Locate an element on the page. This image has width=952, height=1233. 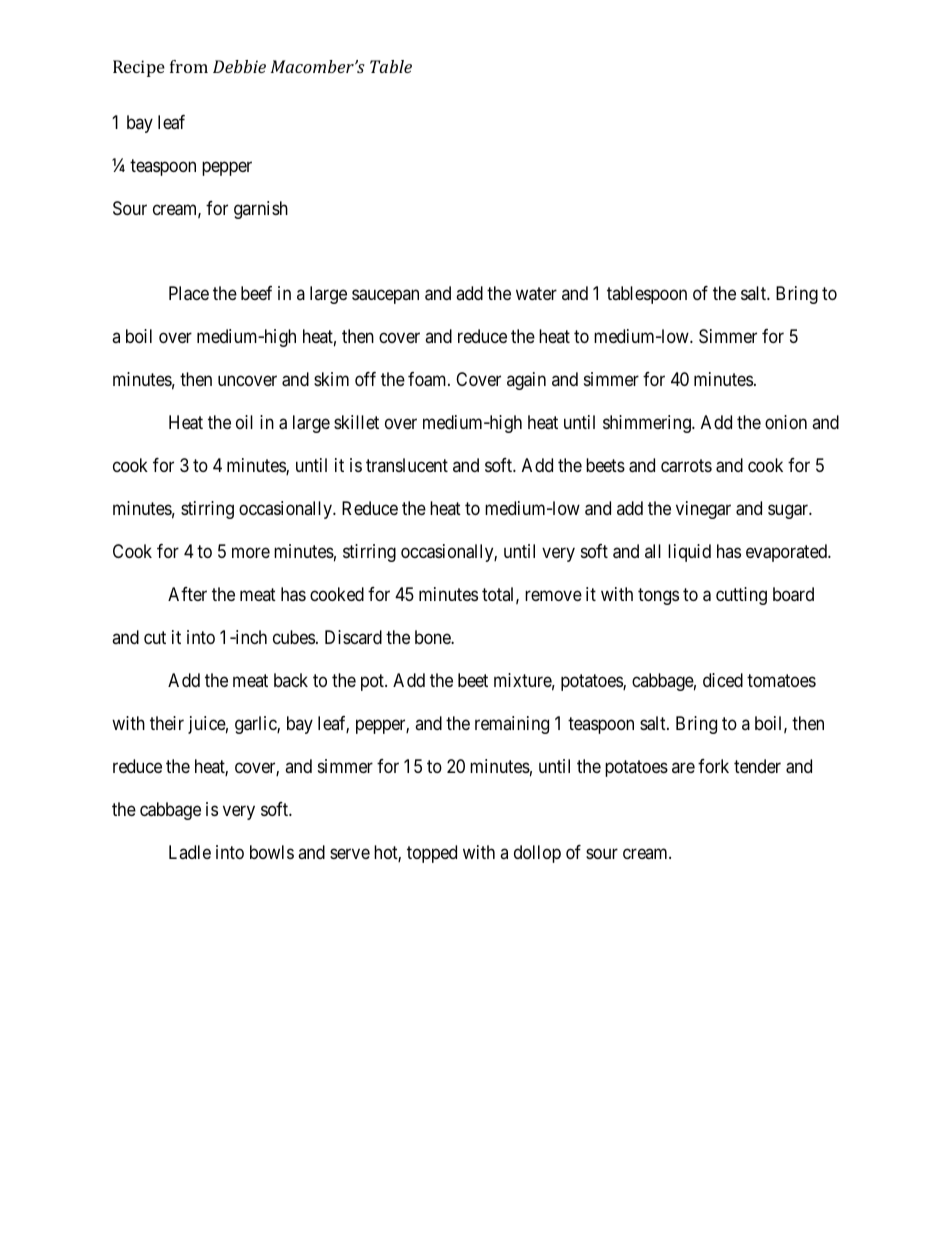
more is located at coordinates (251, 553).
